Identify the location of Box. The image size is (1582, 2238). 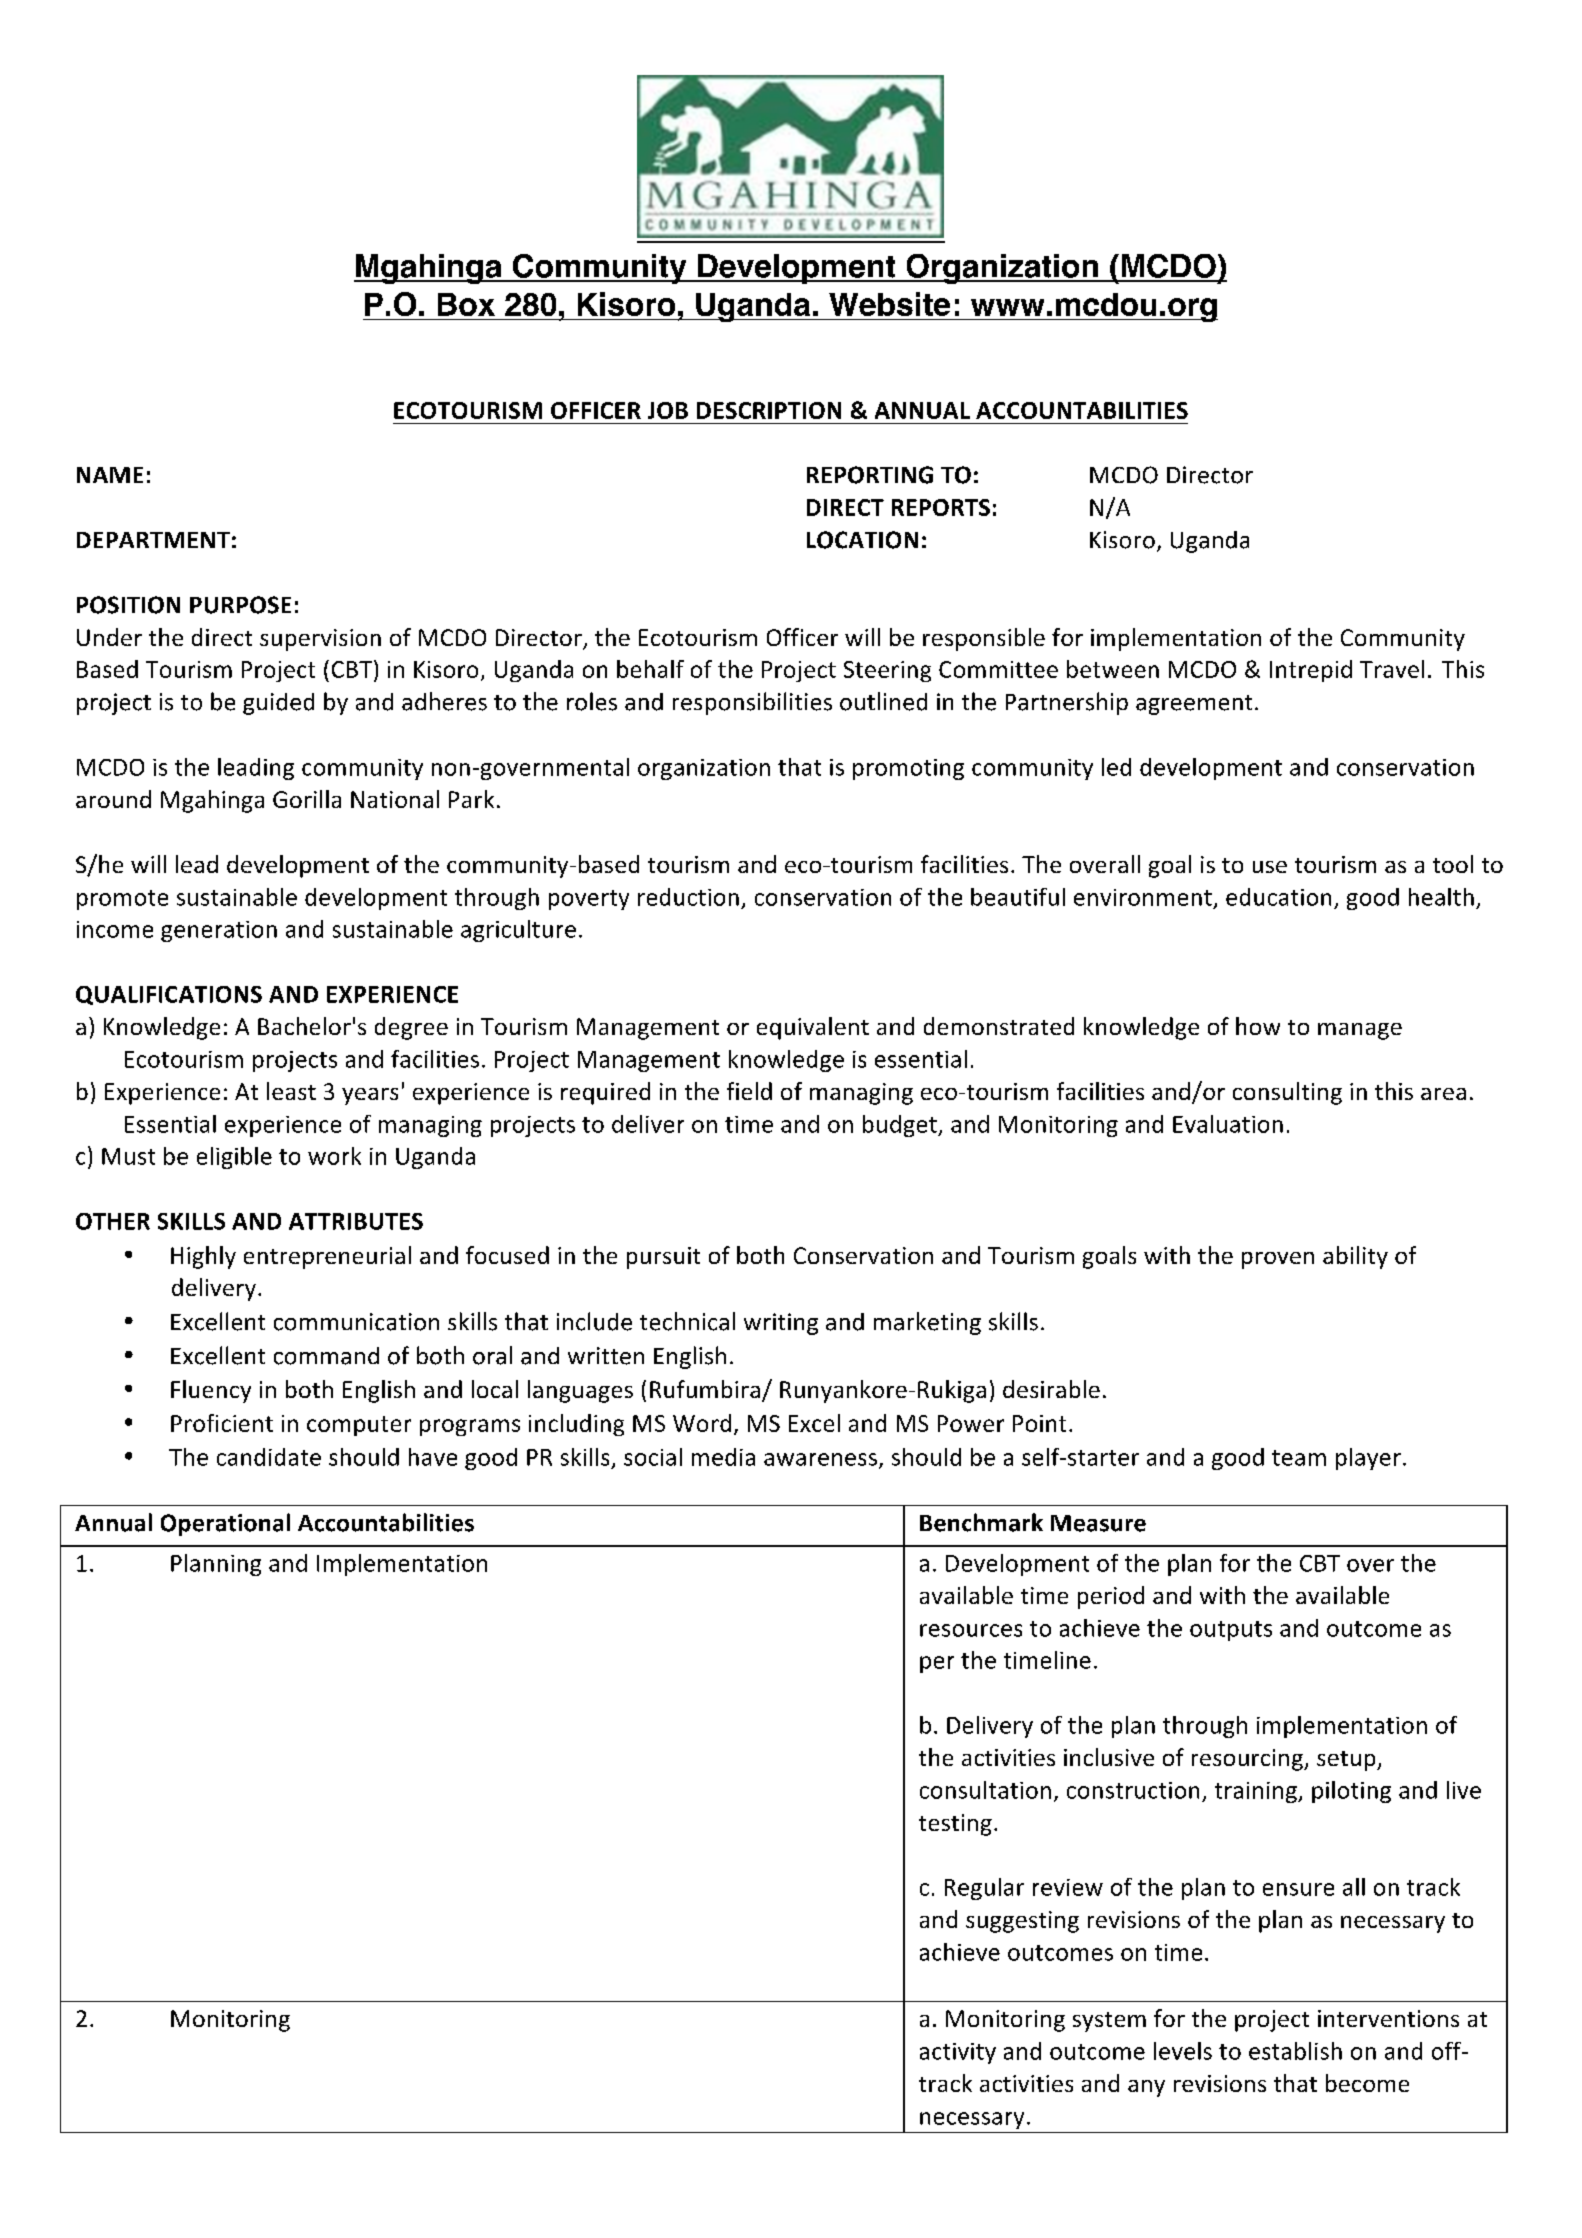
(466, 304).
